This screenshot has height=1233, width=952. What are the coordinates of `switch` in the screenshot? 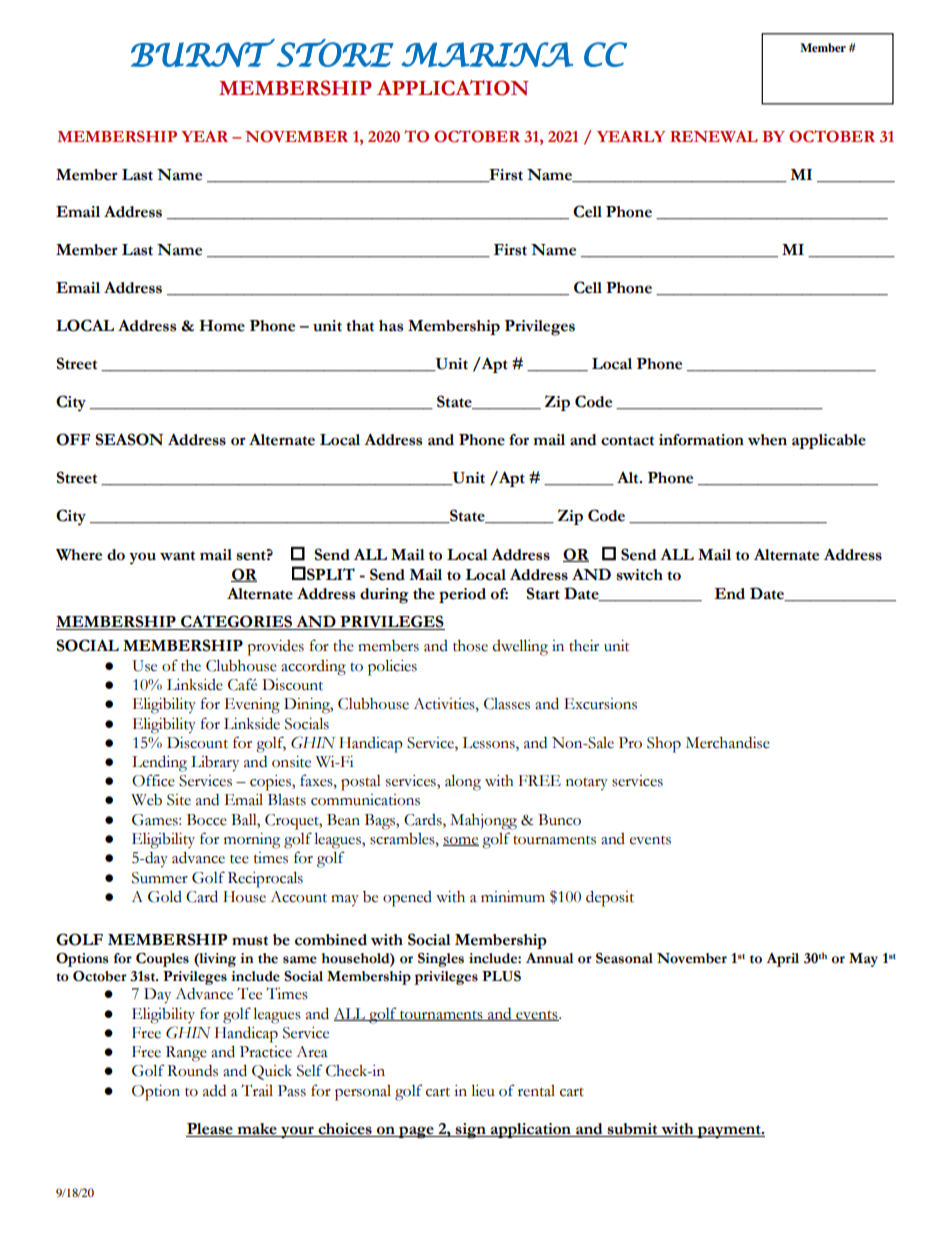 It's located at (639, 575).
